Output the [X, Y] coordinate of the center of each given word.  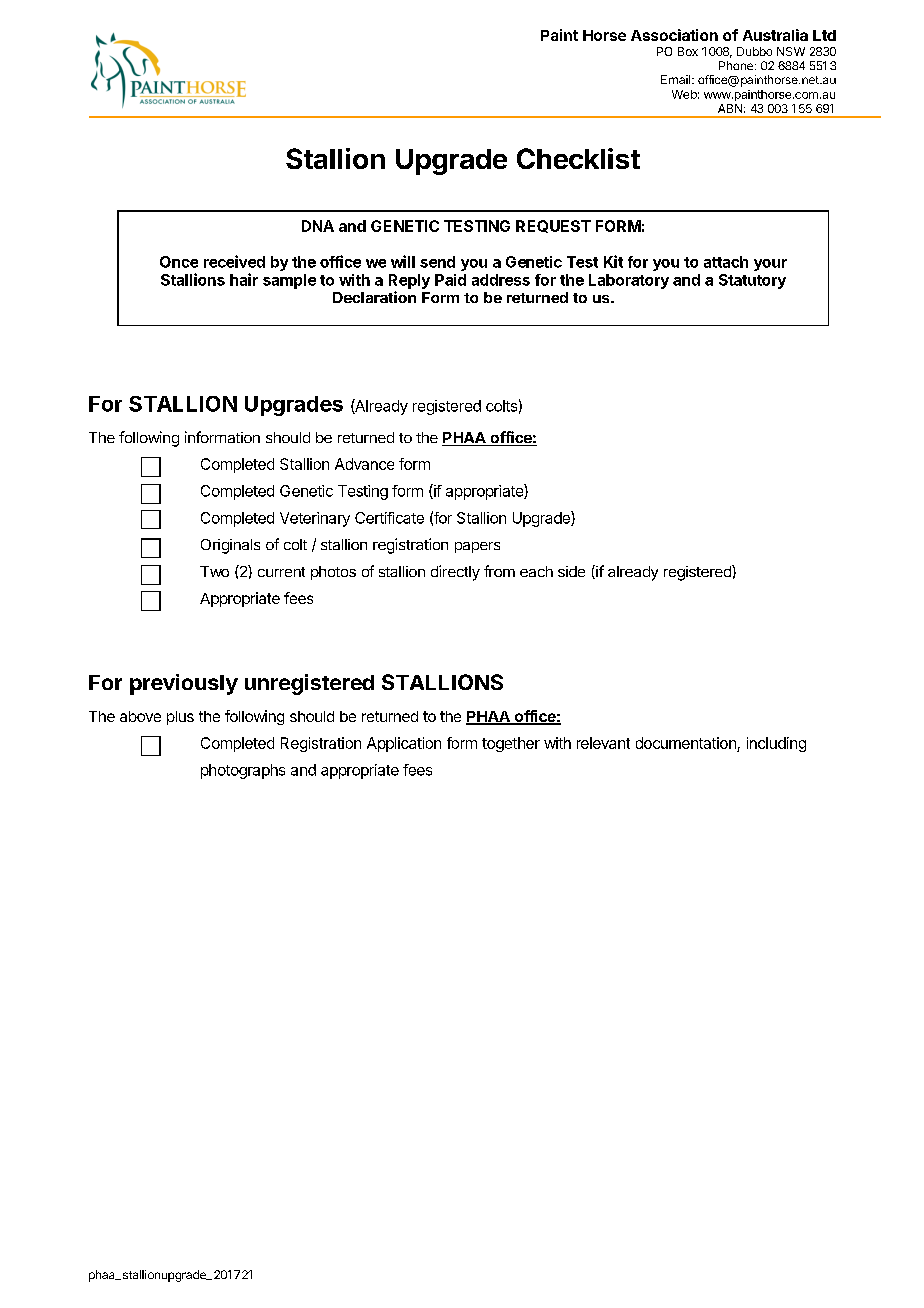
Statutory [752, 281]
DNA [318, 226]
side [571, 571]
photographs [243, 771]
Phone [736, 65]
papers [477, 547]
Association [674, 35]
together [511, 744]
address [501, 280]
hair [244, 279]
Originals [230, 546]
